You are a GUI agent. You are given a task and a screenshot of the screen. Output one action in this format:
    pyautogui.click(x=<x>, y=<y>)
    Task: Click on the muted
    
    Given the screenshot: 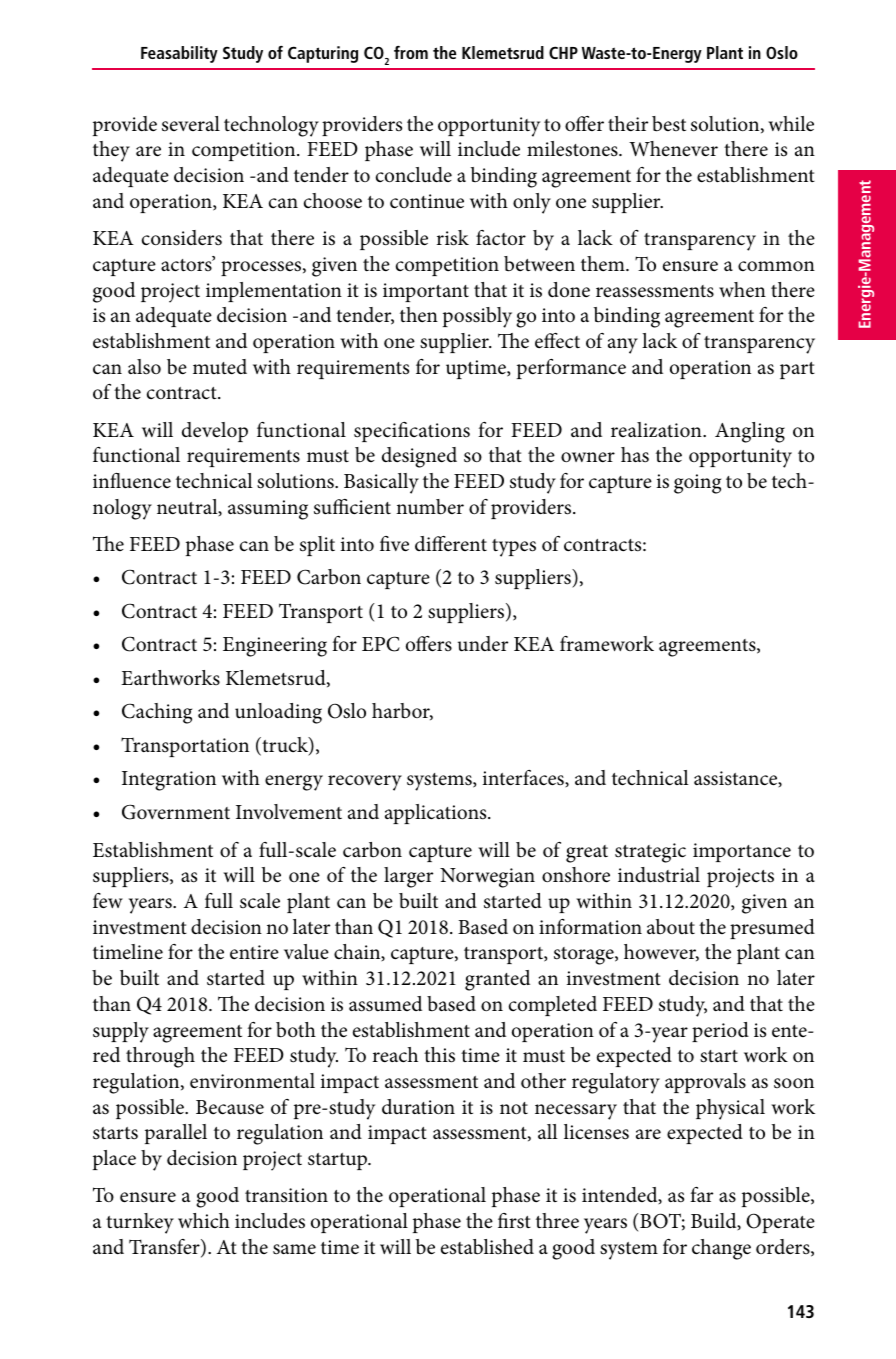 What is the action you would take?
    pyautogui.click(x=220, y=367)
